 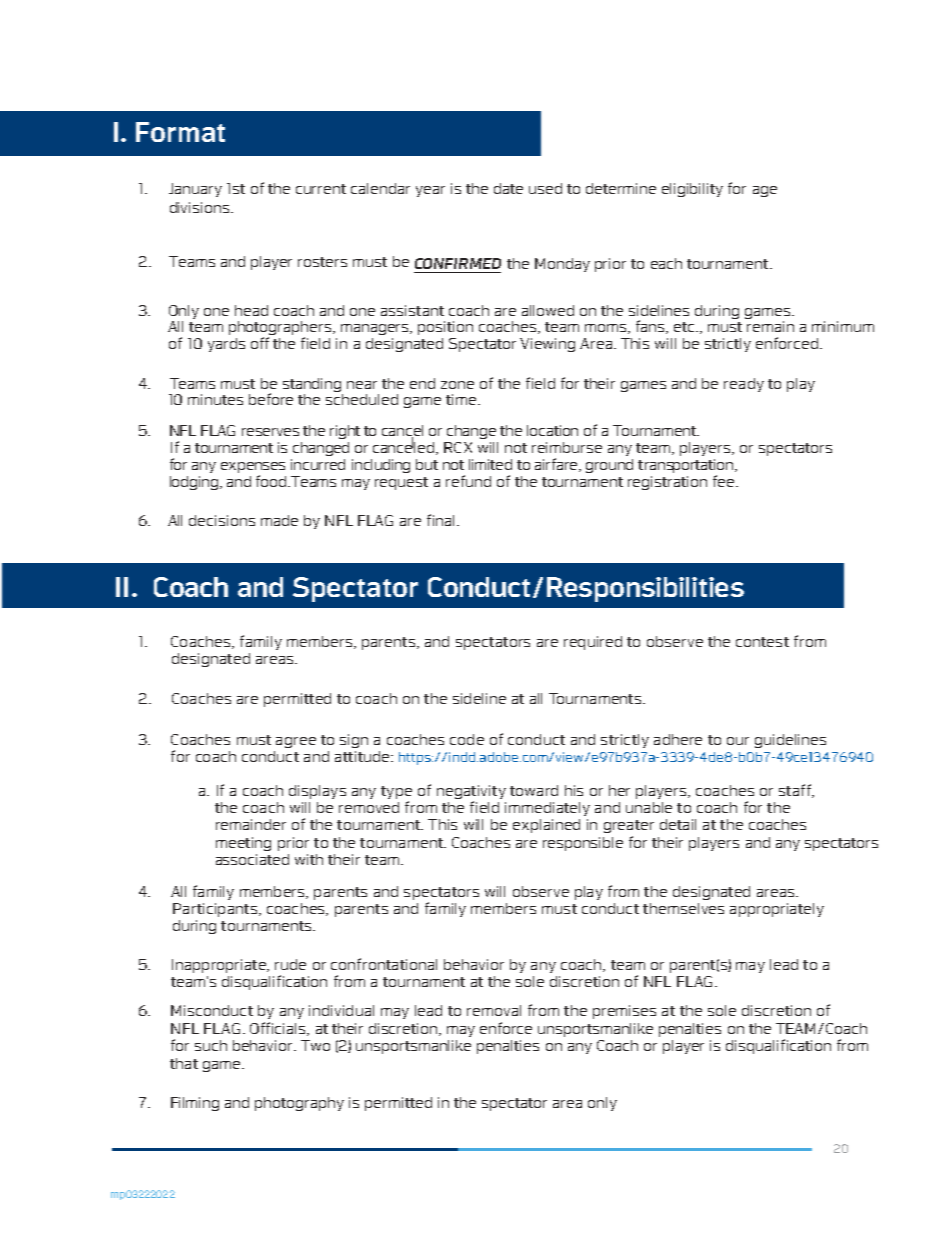 What do you see at coordinates (508, 188) in the page?
I see `date` at bounding box center [508, 188].
